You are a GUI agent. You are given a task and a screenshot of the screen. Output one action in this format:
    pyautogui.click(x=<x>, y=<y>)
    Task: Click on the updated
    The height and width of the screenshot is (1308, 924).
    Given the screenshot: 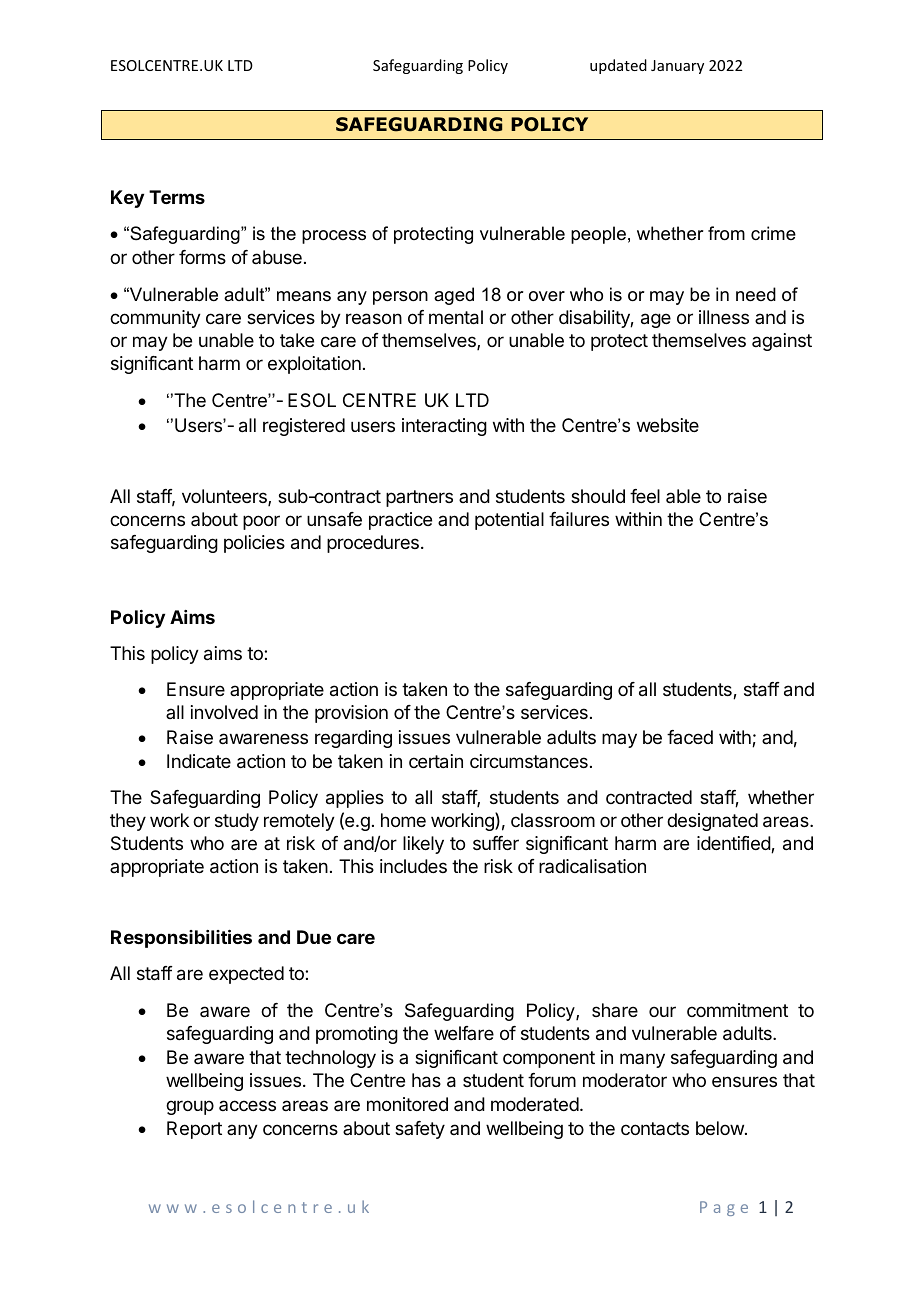 What is the action you would take?
    pyautogui.click(x=618, y=66)
